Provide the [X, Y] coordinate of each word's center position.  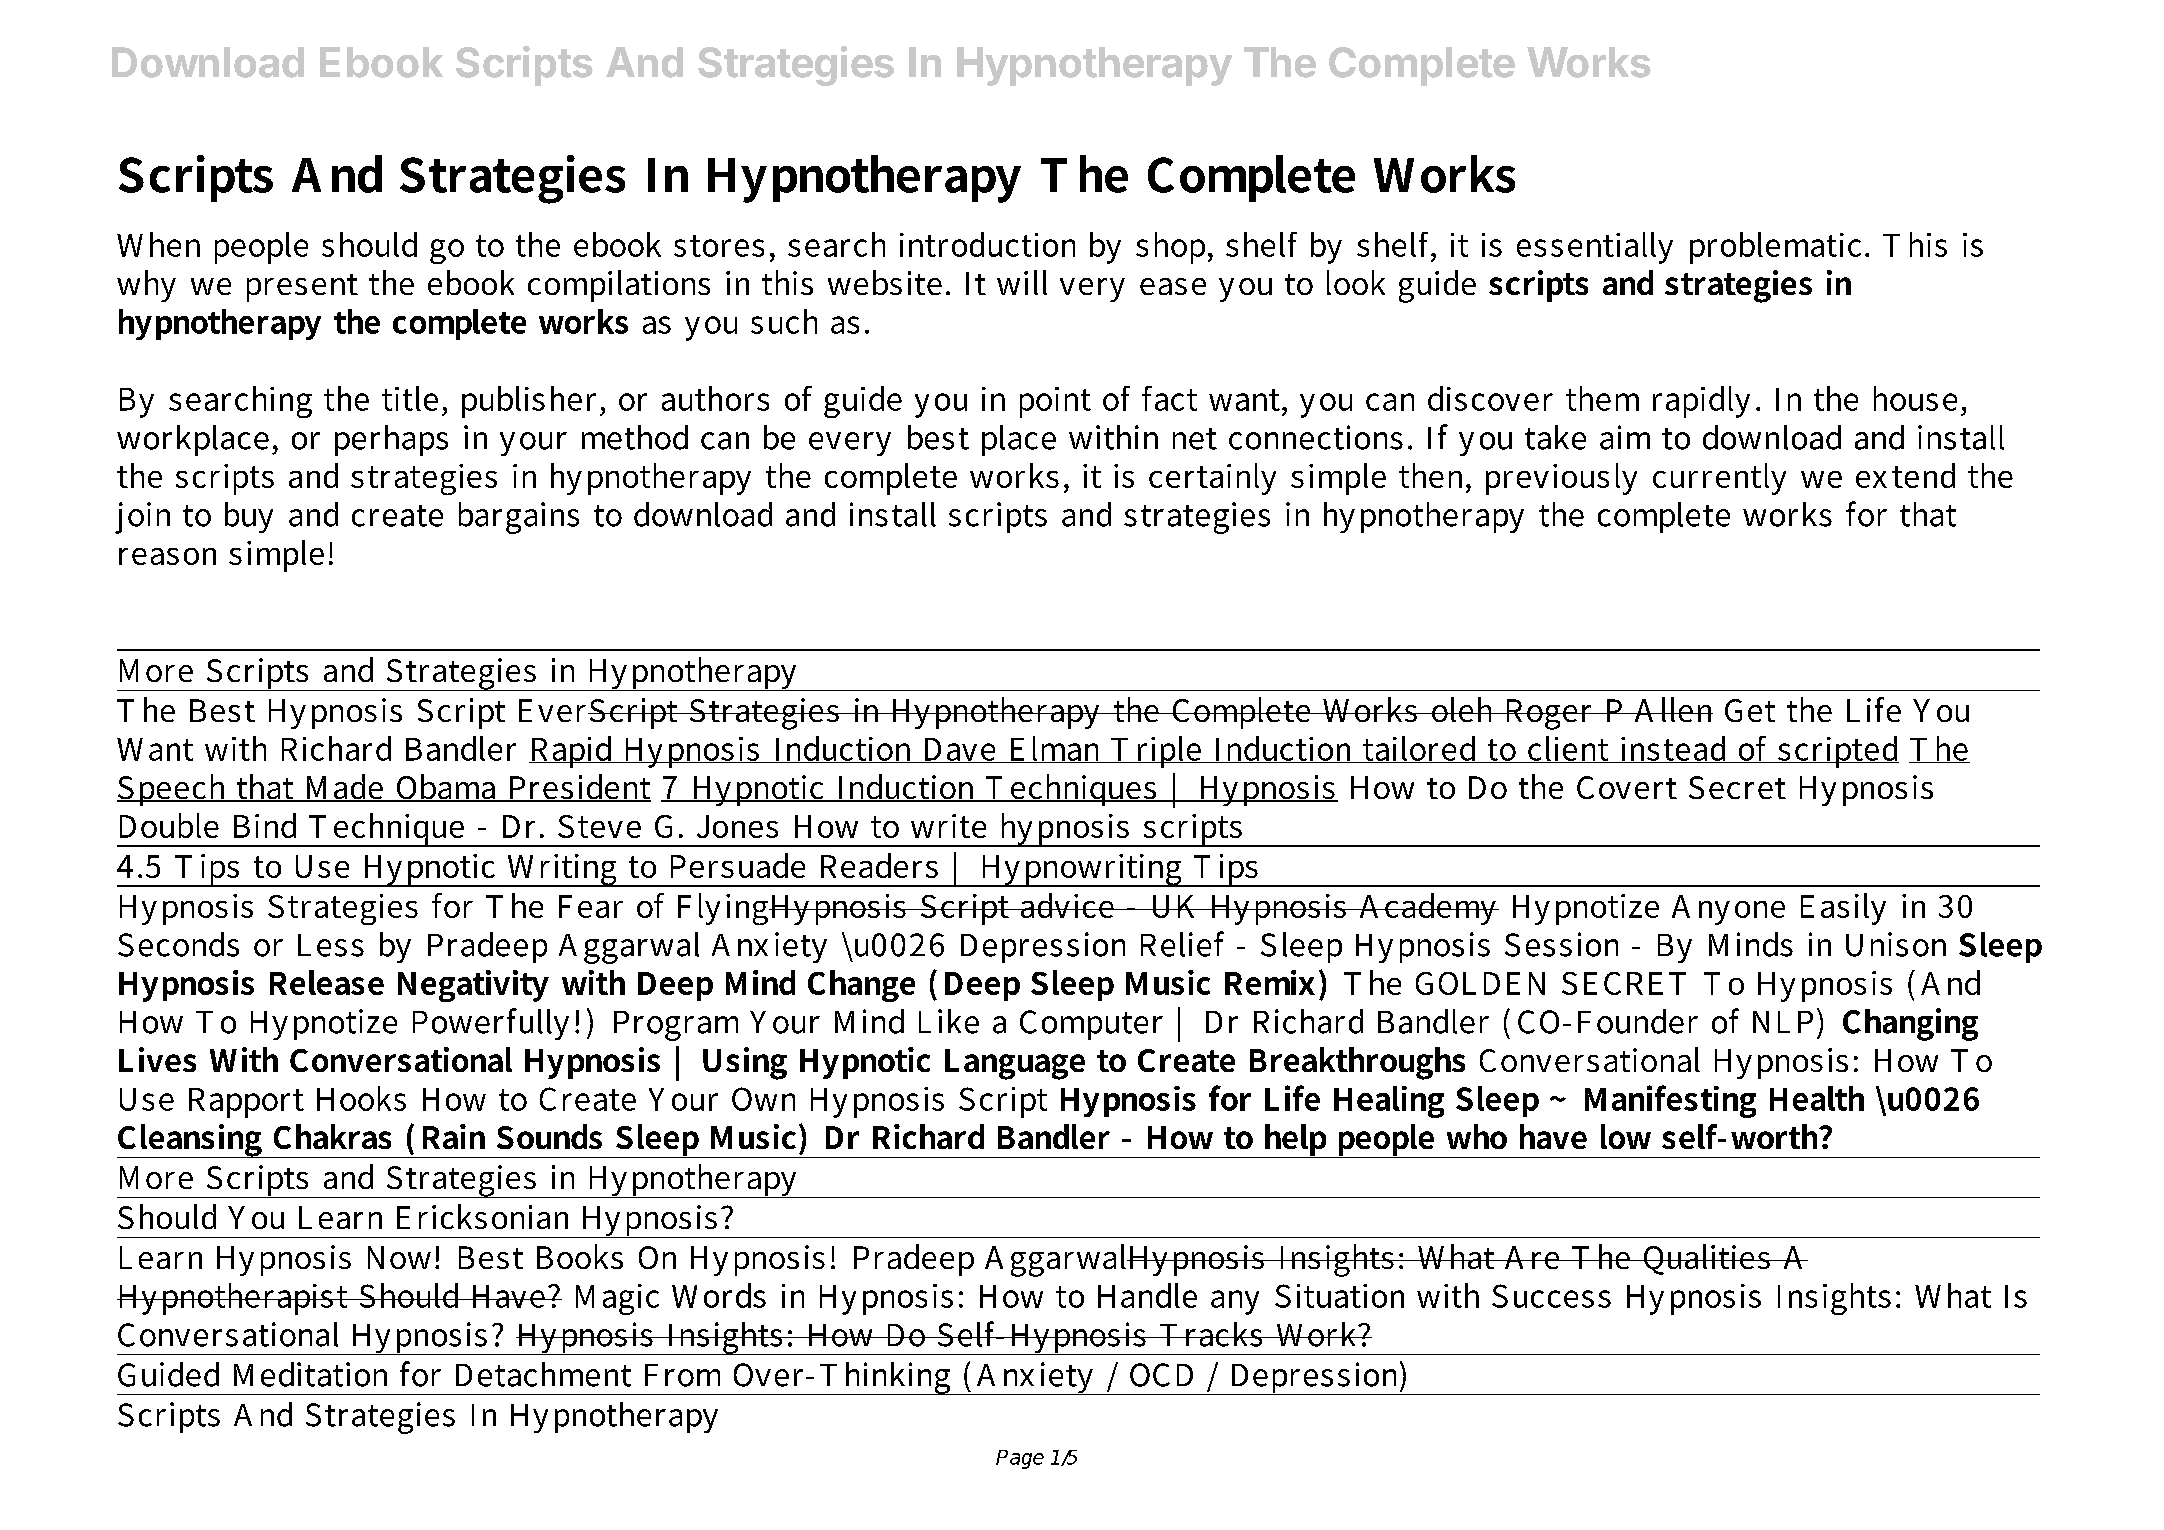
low [1626, 1136]
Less [331, 945]
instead [1674, 749]
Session [1561, 944]
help [1296, 1141]
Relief [1182, 944]
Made [344, 788]
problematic [1775, 248]
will [1022, 282]
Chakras [332, 1136]
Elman [1055, 749]
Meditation [310, 1374]
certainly [1212, 479]
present [302, 288]
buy [249, 517]
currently [1719, 479]
